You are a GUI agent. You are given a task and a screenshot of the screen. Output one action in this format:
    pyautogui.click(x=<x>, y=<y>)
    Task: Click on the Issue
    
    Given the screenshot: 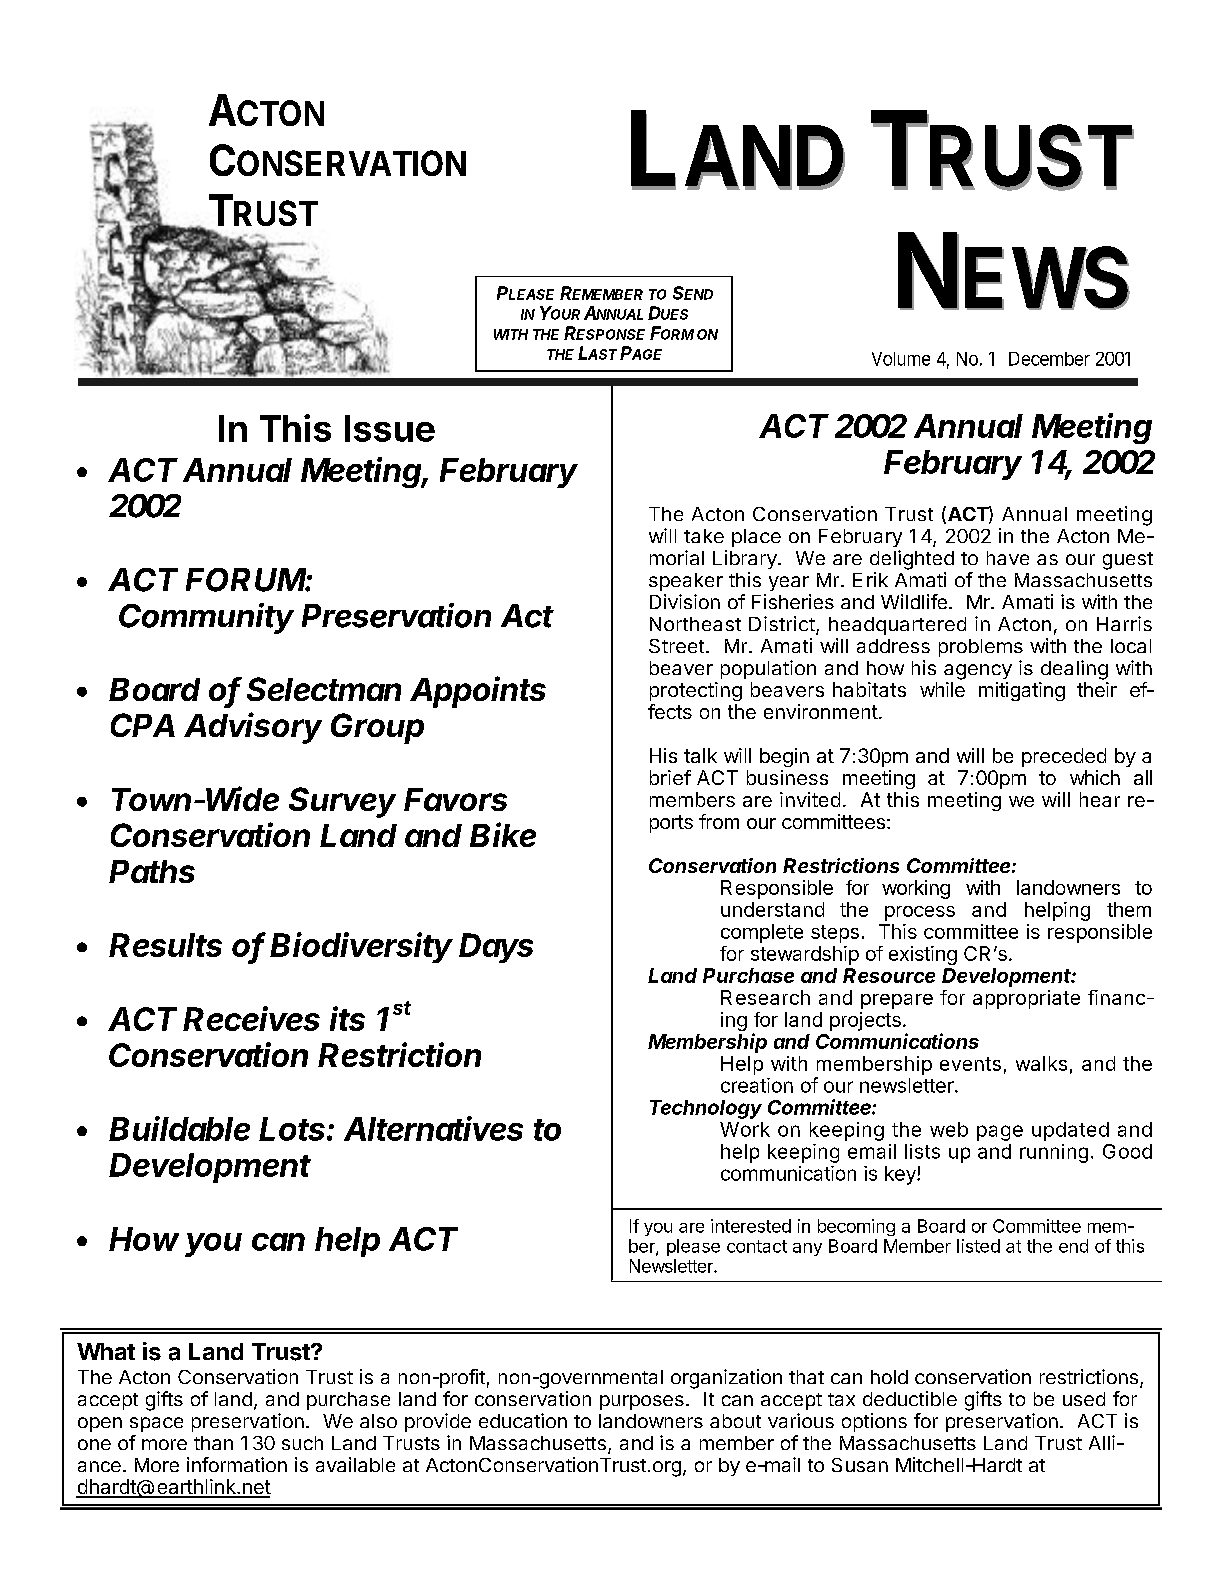 What is the action you would take?
    pyautogui.click(x=390, y=428)
